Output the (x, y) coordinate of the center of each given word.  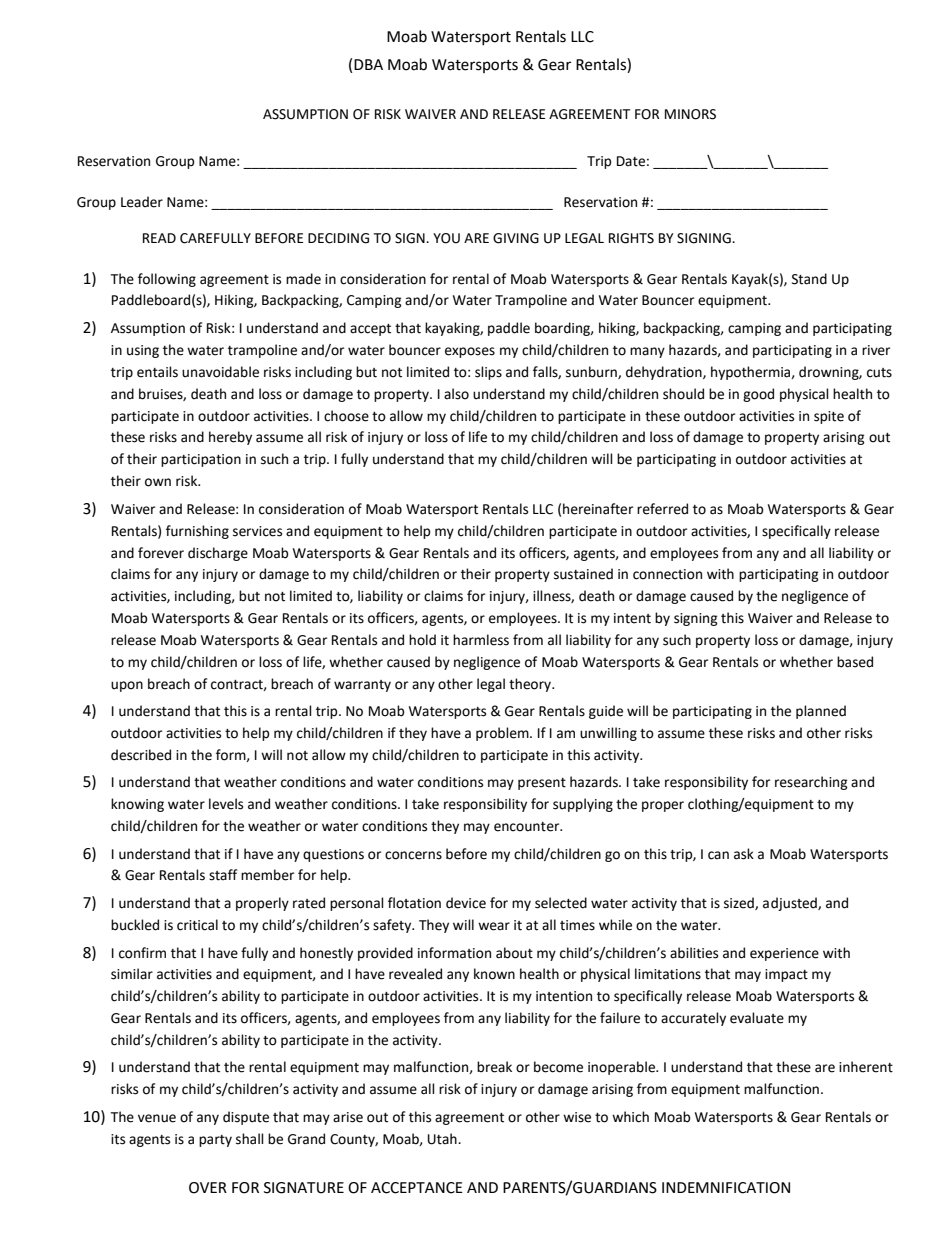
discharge (218, 554)
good (758, 395)
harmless (481, 640)
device (466, 903)
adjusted (791, 904)
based (855, 662)
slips (488, 373)
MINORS (690, 114)
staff (223, 875)
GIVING (516, 238)
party (215, 1141)
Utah (443, 1139)
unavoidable (220, 372)
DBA (368, 64)
